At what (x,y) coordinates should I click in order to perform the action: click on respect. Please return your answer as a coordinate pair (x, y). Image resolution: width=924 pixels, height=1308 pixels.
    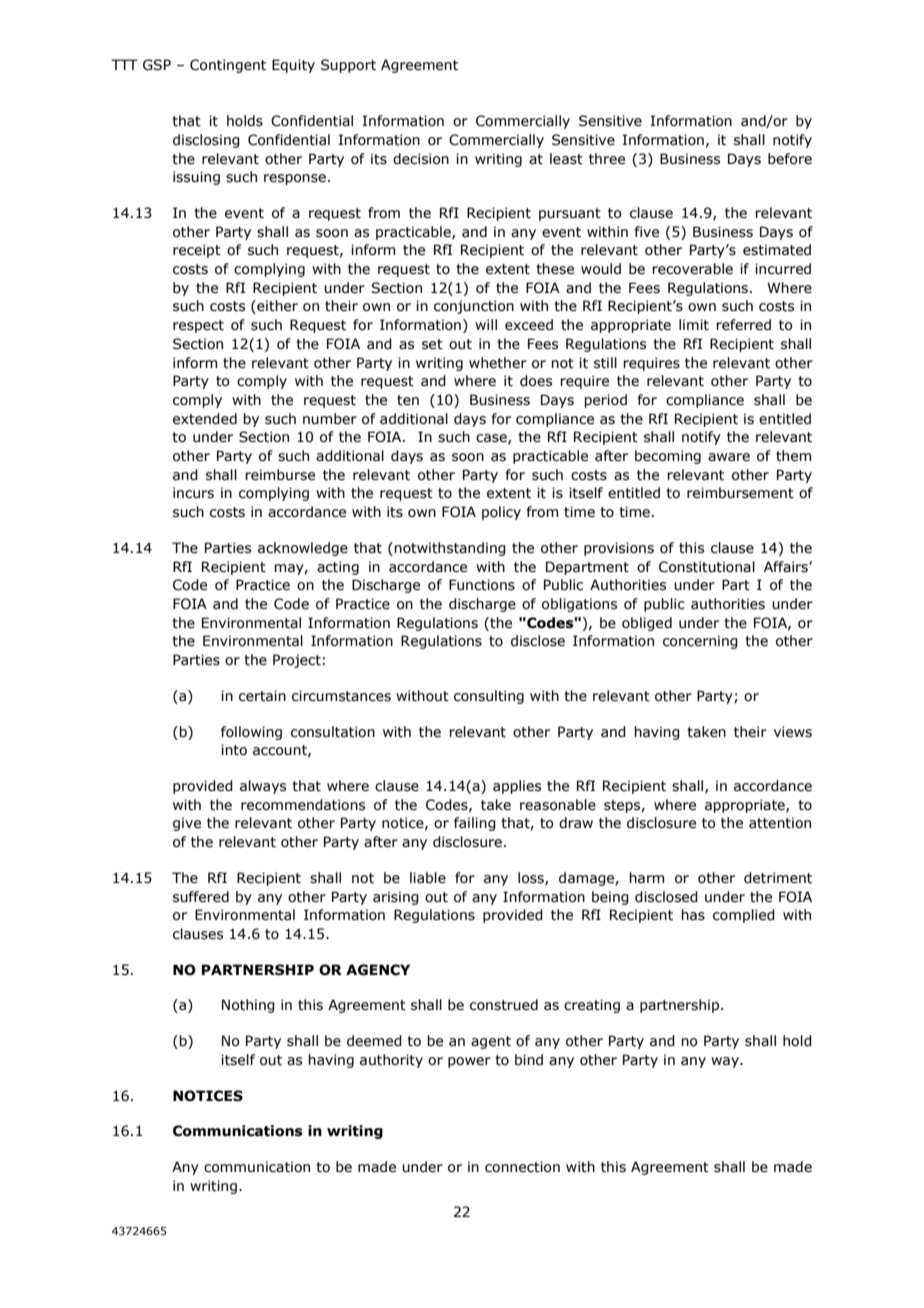
    Looking at the image, I should click on (198, 326).
